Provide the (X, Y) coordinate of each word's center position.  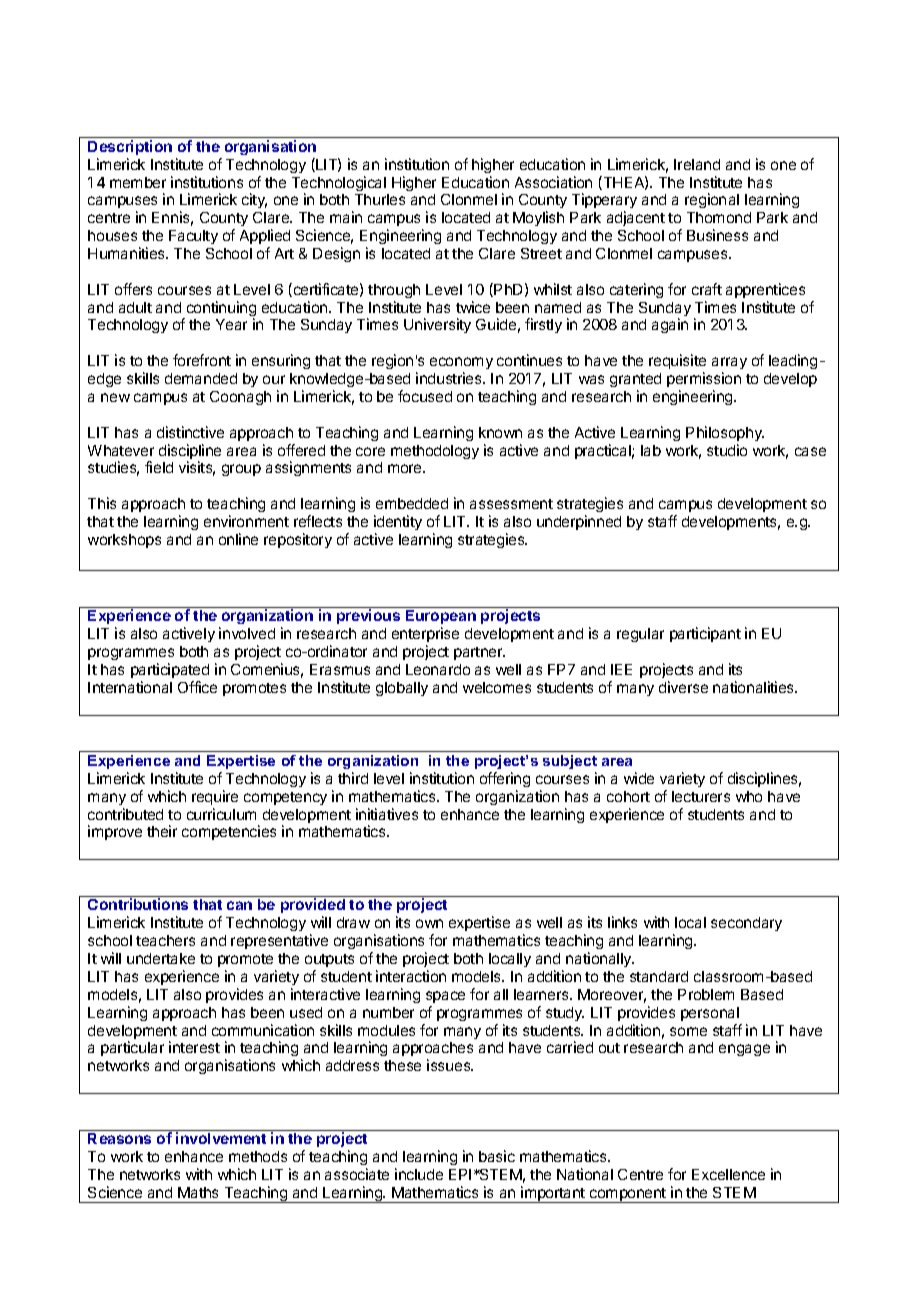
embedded (412, 503)
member (138, 182)
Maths (198, 1192)
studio (727, 450)
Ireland (697, 164)
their (162, 831)
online (238, 539)
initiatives (387, 814)
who (749, 796)
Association (553, 182)
